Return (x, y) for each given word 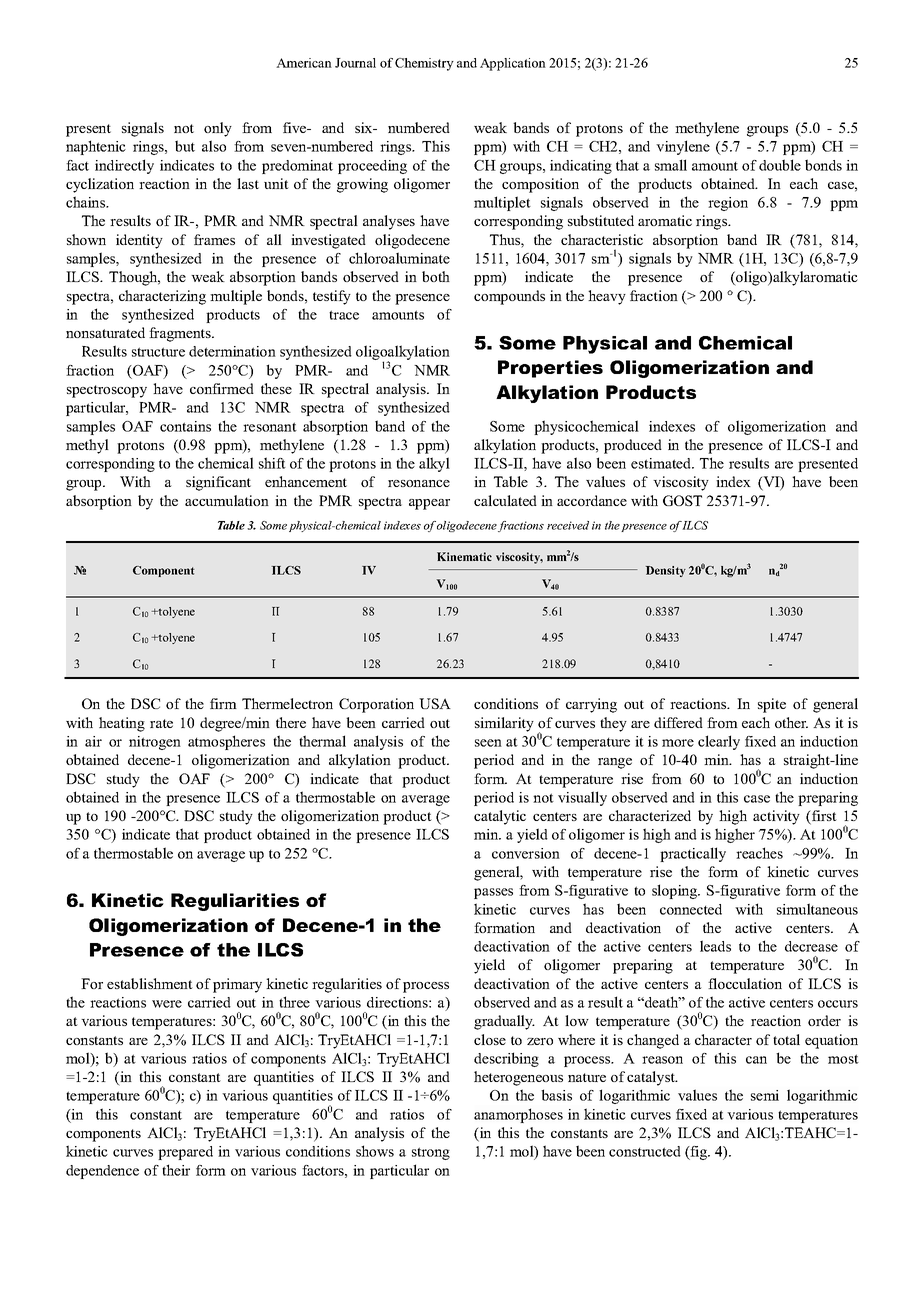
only (218, 129)
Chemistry (424, 64)
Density (666, 571)
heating (122, 724)
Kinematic (464, 556)
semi (765, 1095)
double (780, 165)
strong (431, 1153)
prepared (185, 1153)
